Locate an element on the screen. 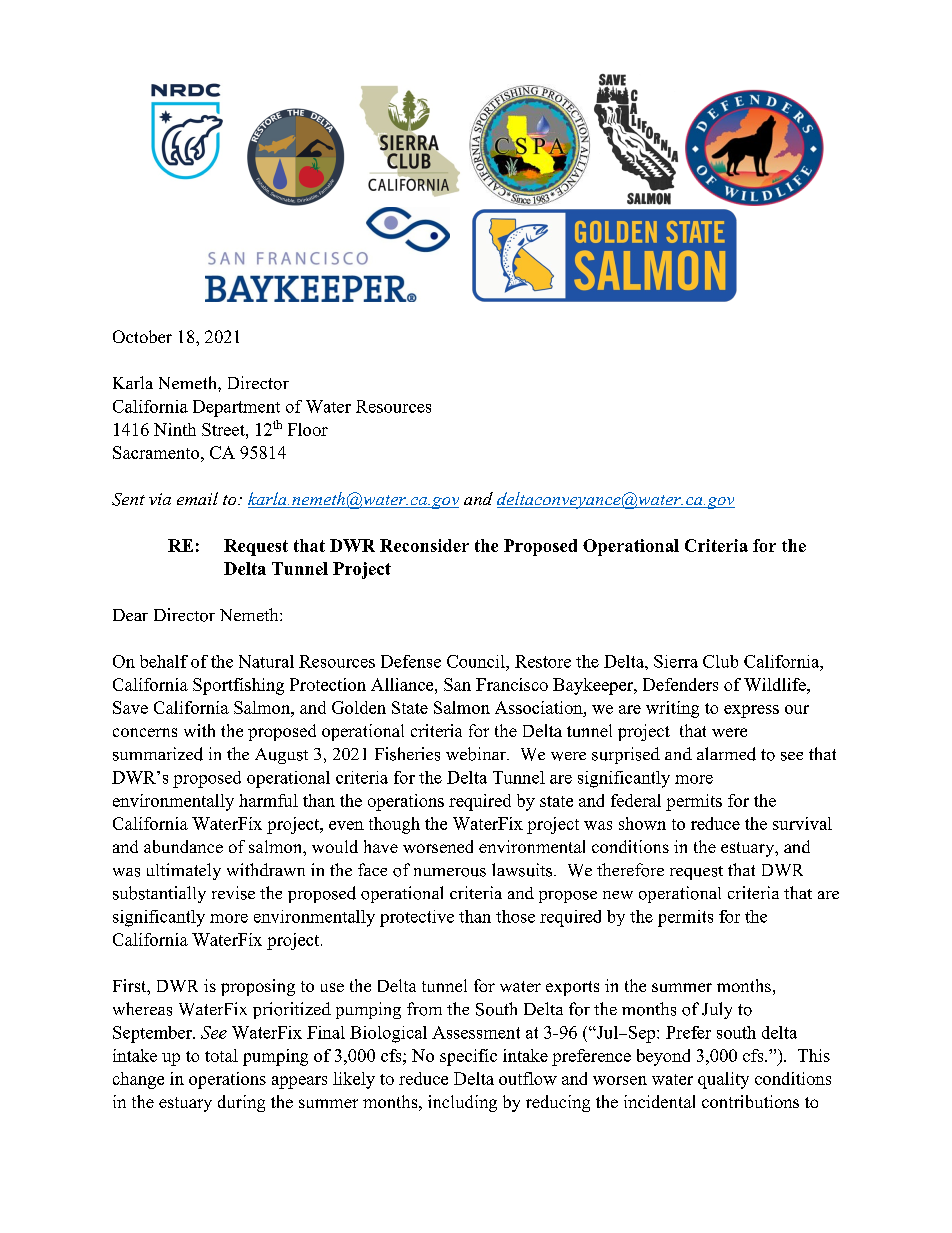 Image resolution: width=952 pixels, height=1233 pixels. Reconsider is located at coordinates (424, 545).
